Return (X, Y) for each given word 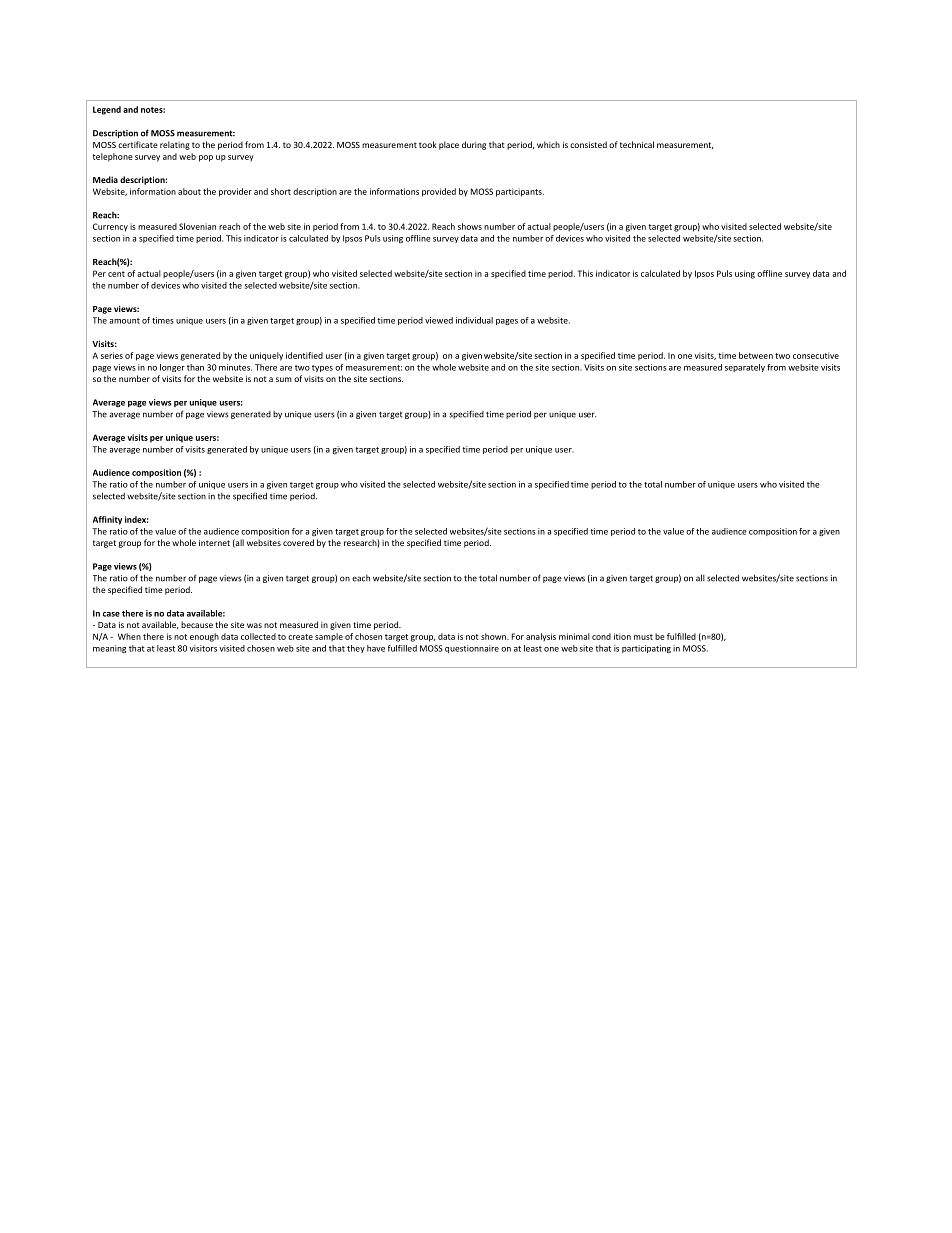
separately (745, 368)
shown (494, 636)
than (195, 367)
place (449, 145)
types (322, 368)
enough (204, 637)
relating (175, 145)
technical (637, 144)
